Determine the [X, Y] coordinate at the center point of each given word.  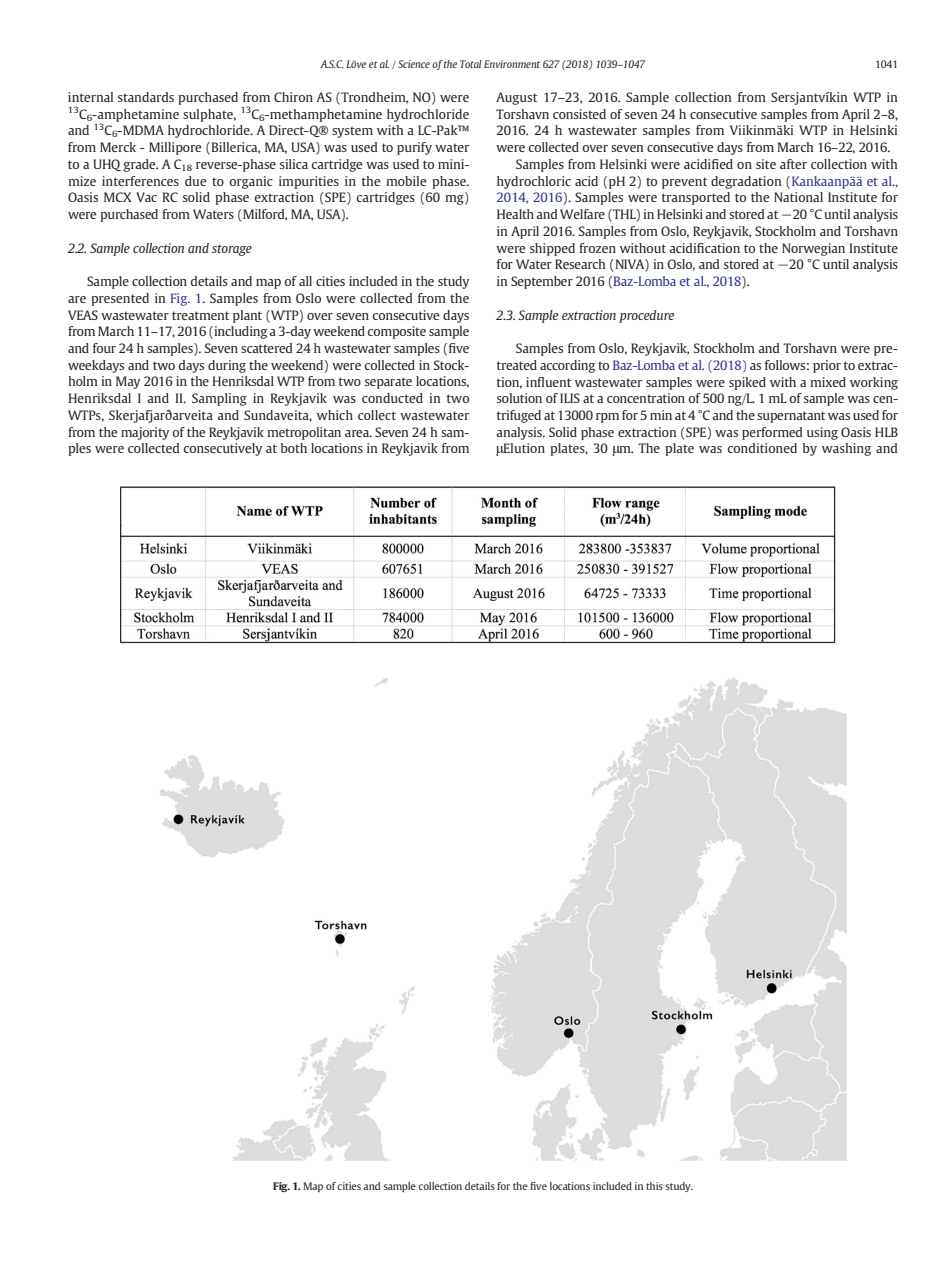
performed [772, 433]
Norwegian [813, 249]
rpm [607, 418]
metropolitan [304, 433]
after [793, 164]
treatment [201, 315]
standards [146, 97]
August [517, 98]
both [294, 448]
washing [846, 449]
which [335, 415]
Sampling [219, 399]
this [654, 1186]
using [822, 433]
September [542, 282]
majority [145, 433]
